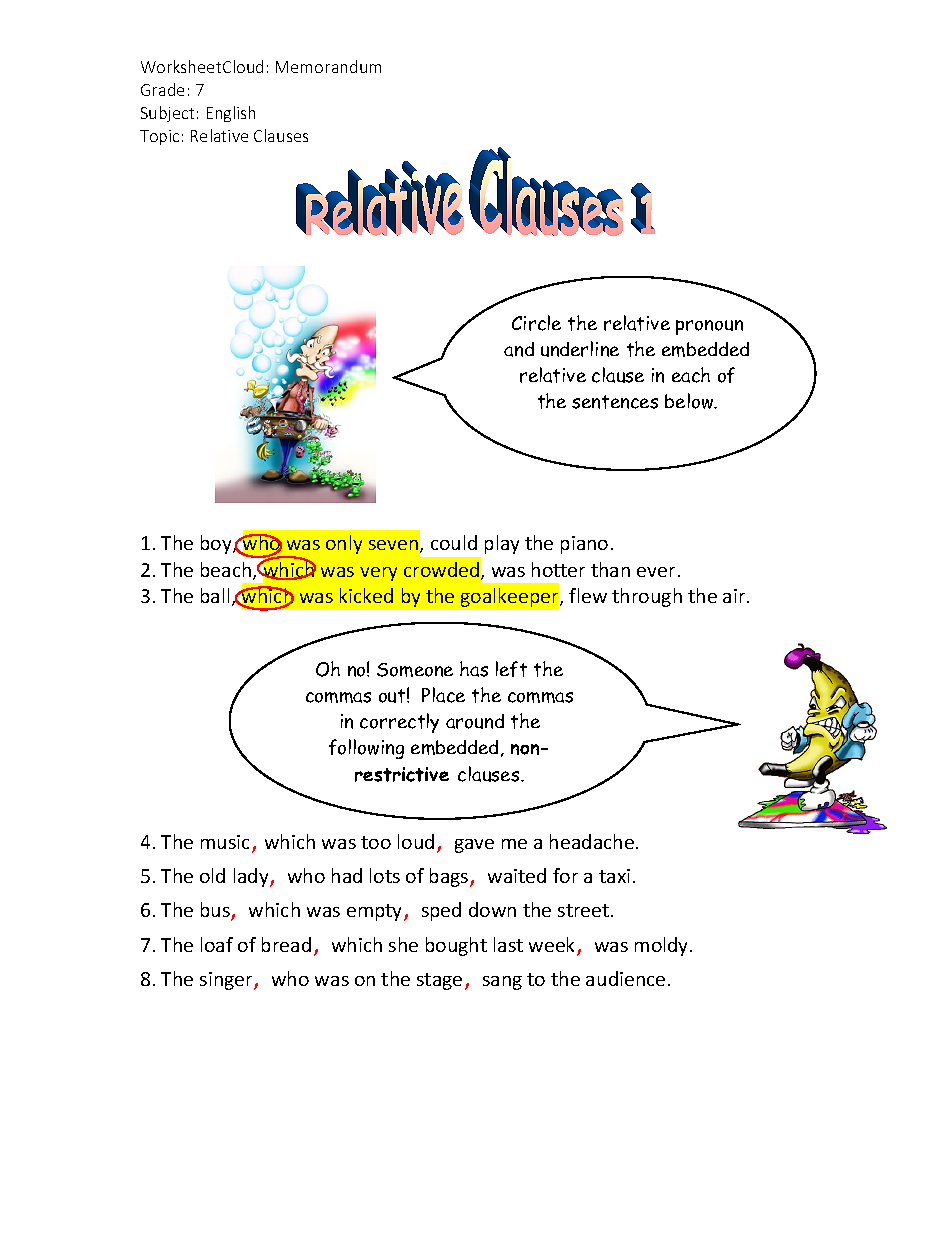 This image has width=952, height=1233. Describe the element at coordinates (217, 544) in the image. I see `boy` at that location.
